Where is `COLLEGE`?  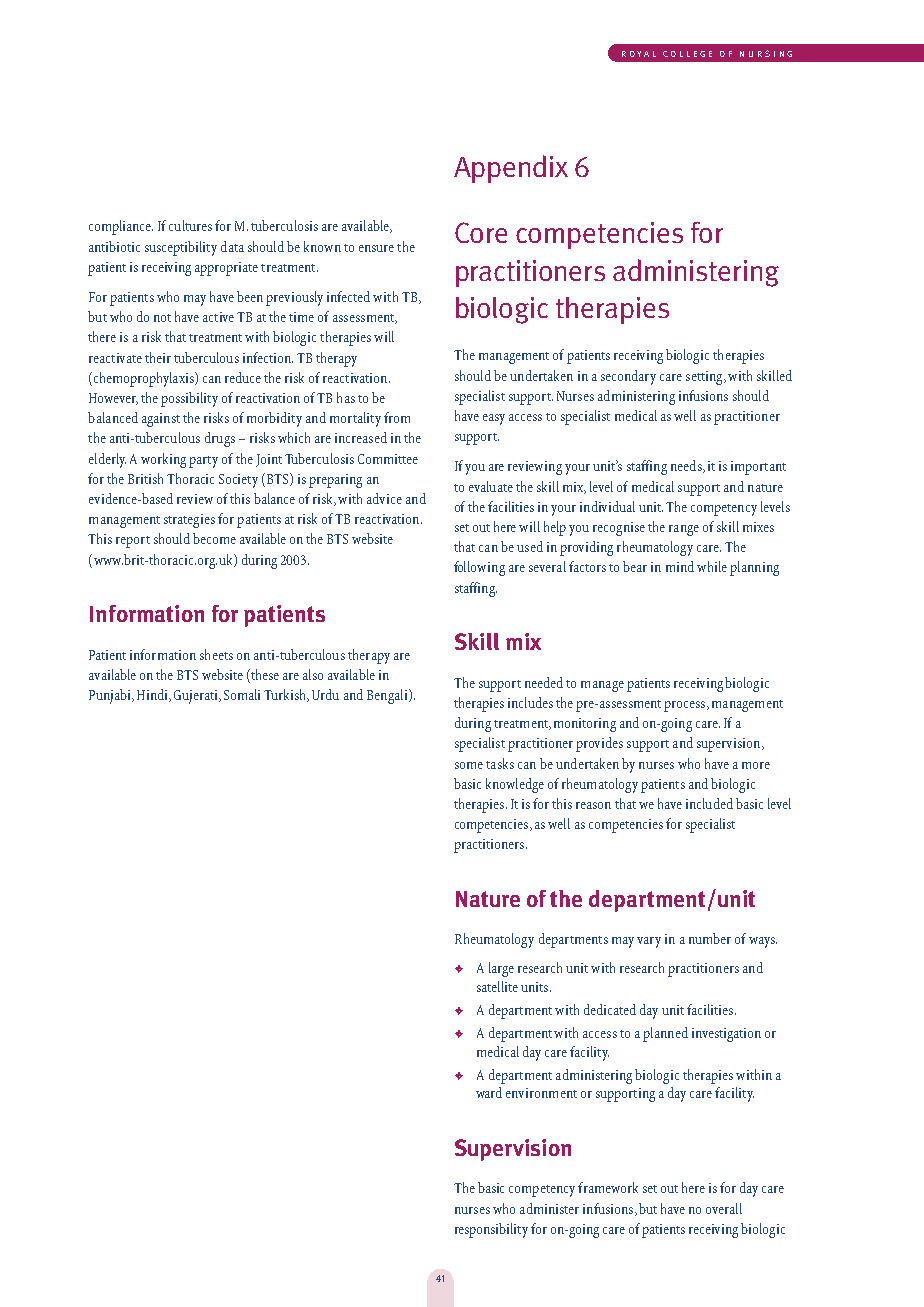 COLLEGE is located at coordinates (687, 54).
